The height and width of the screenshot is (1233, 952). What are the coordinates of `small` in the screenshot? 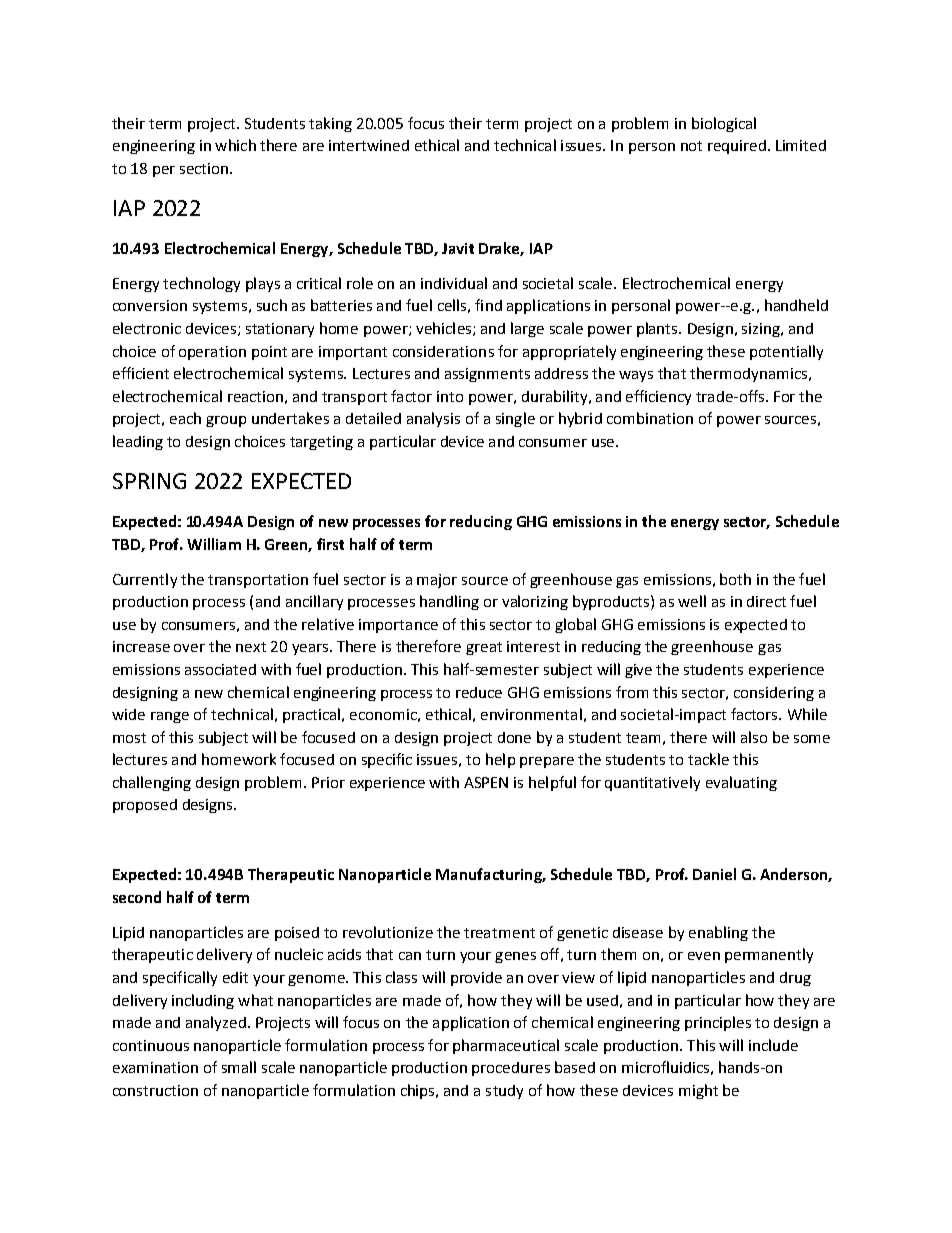 It's located at (239, 1067).
